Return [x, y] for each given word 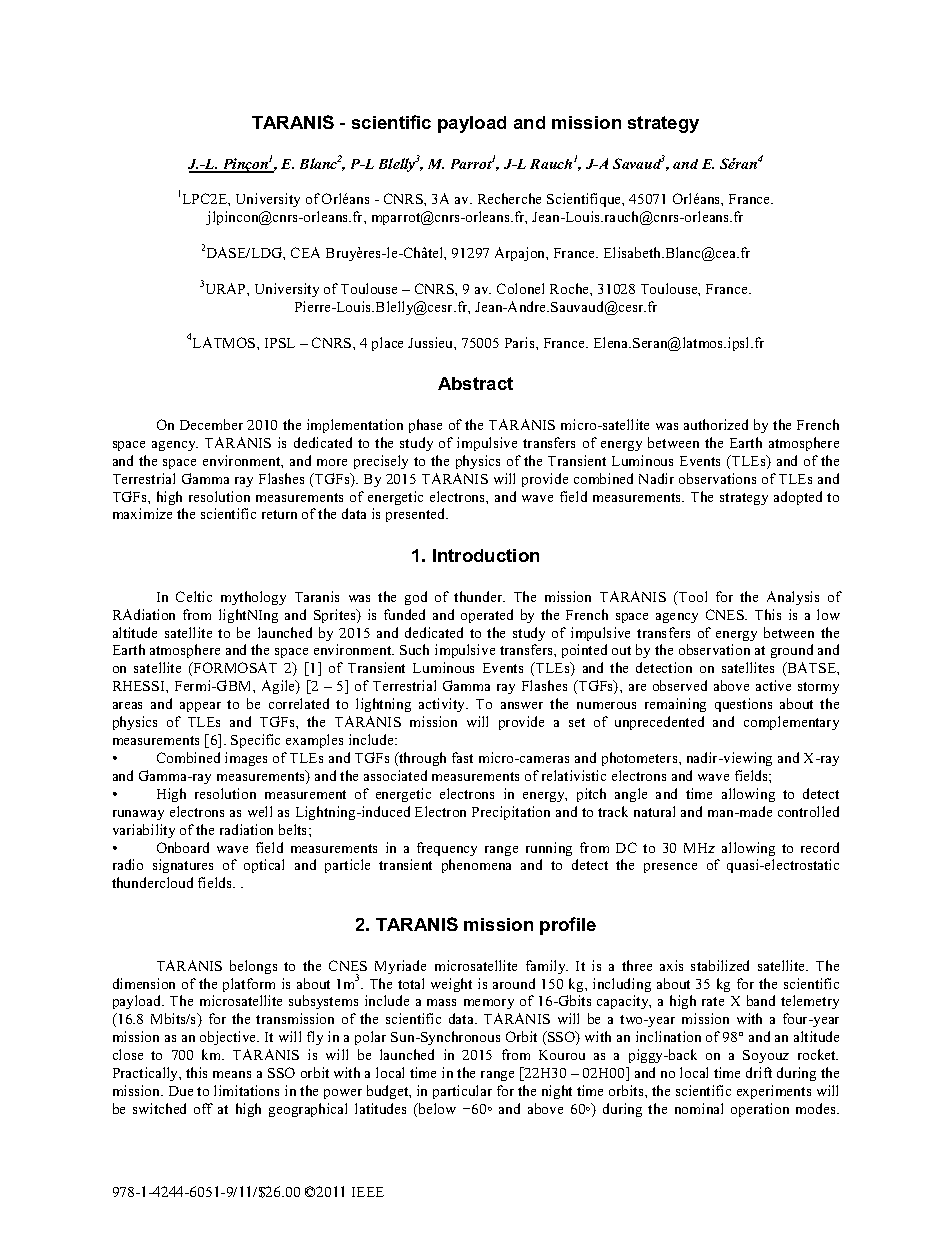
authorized [716, 424]
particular [462, 1092]
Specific [255, 741]
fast [462, 757]
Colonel [520, 288]
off [203, 1108]
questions [743, 705]
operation [760, 1110]
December [211, 424]
